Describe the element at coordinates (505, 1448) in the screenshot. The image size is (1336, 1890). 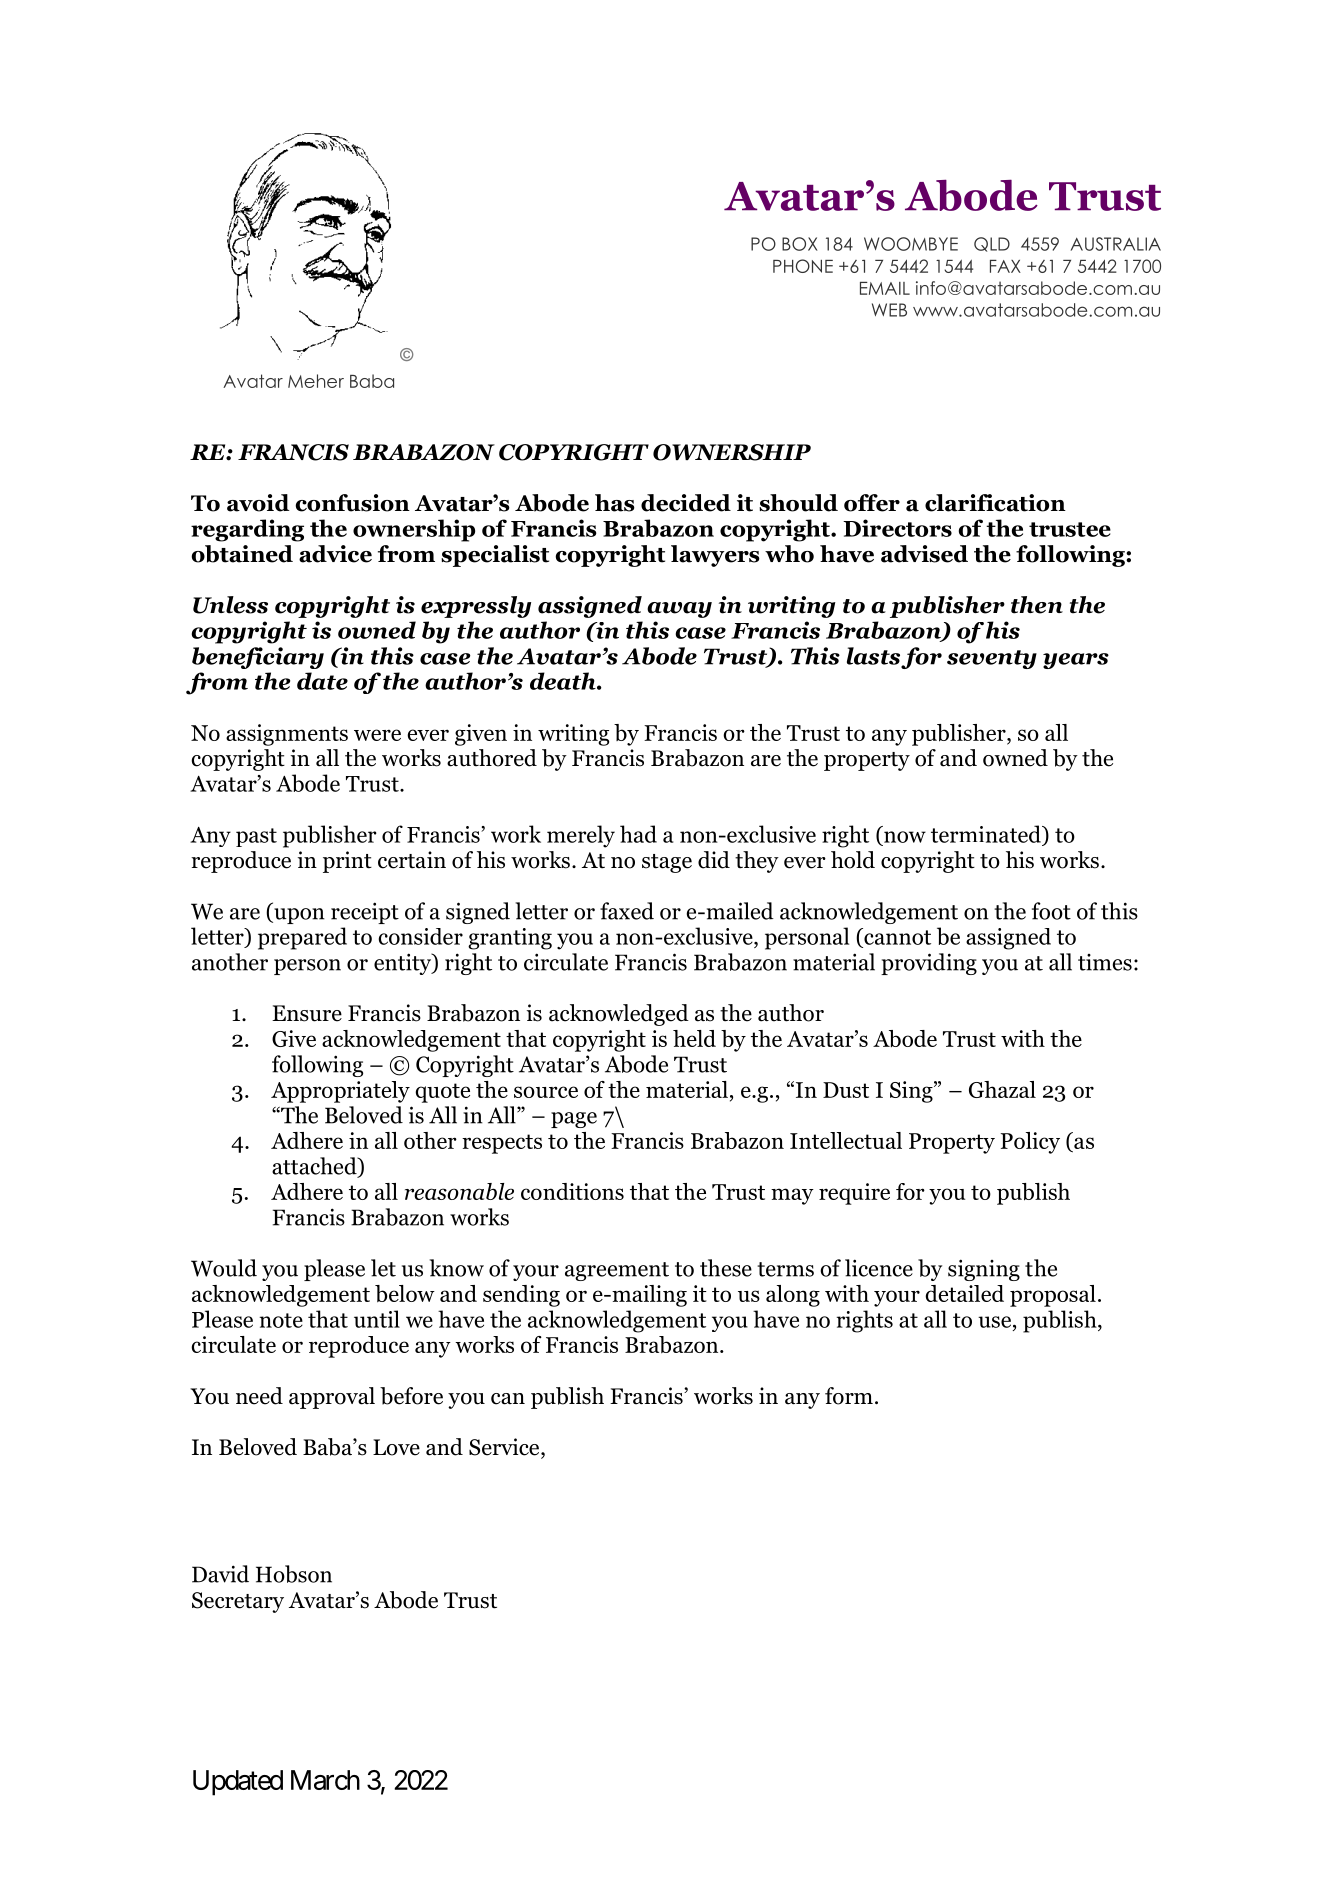
I see `Service` at that location.
